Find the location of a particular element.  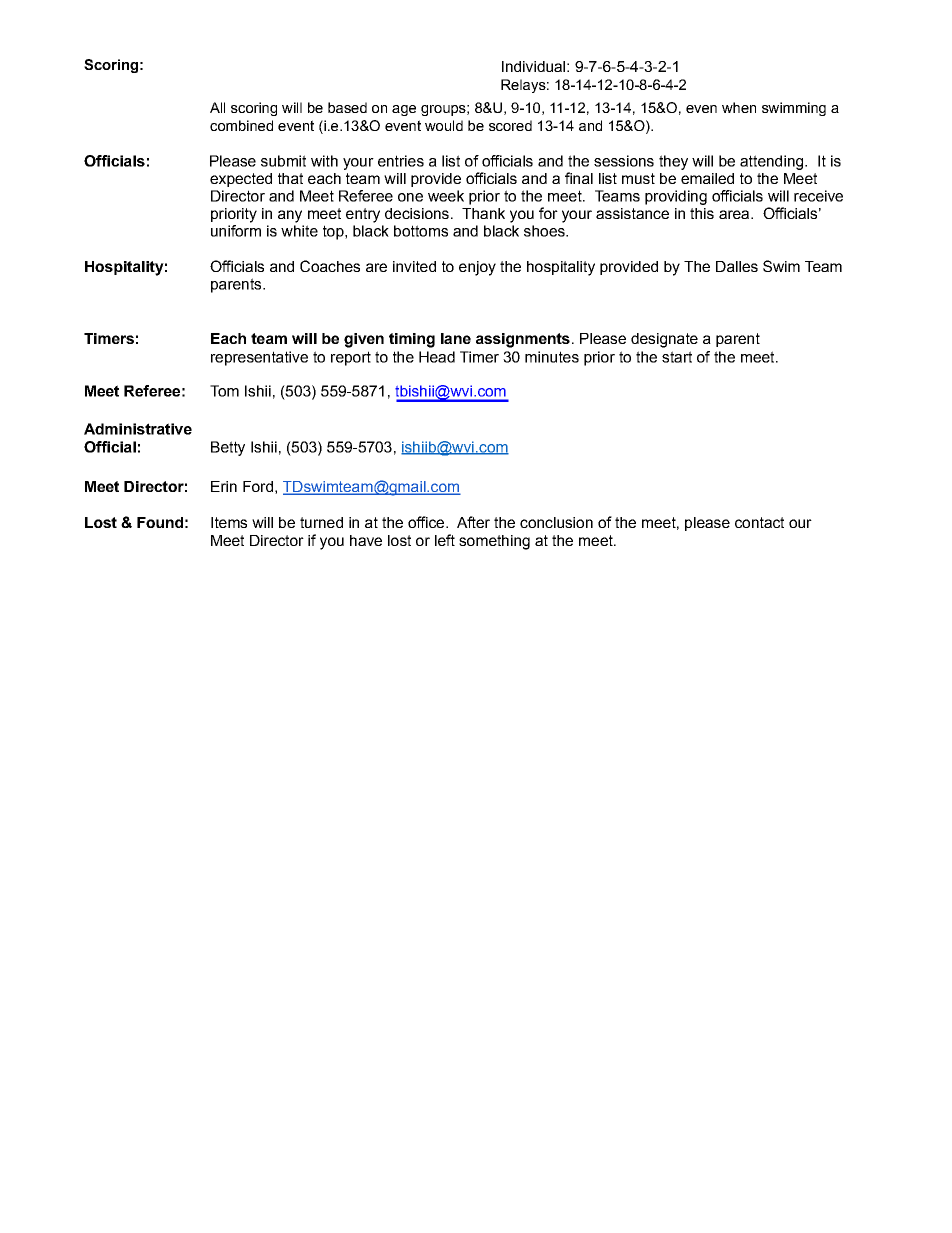

After is located at coordinates (473, 522).
